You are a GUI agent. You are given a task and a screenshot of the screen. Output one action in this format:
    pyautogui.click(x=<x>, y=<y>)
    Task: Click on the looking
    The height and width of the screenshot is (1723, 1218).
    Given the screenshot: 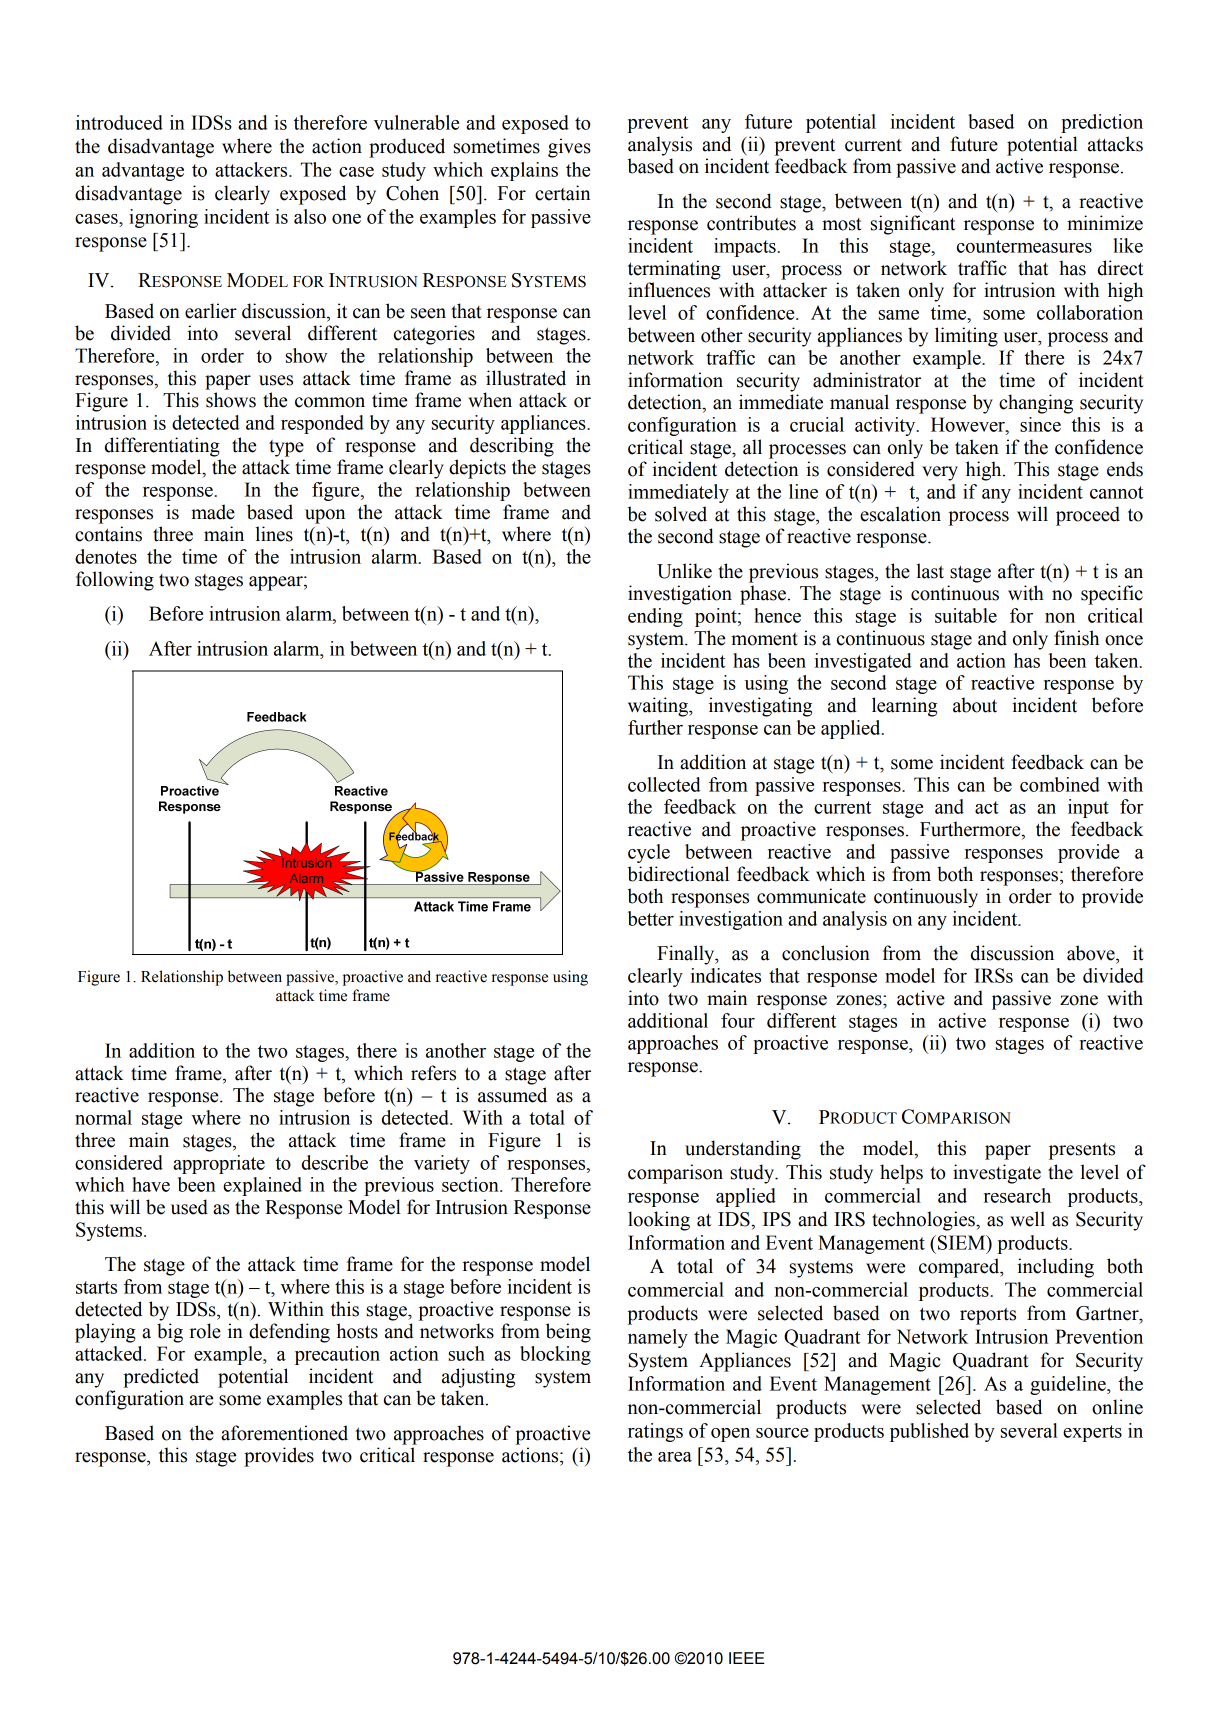 What is the action you would take?
    pyautogui.click(x=659, y=1221)
